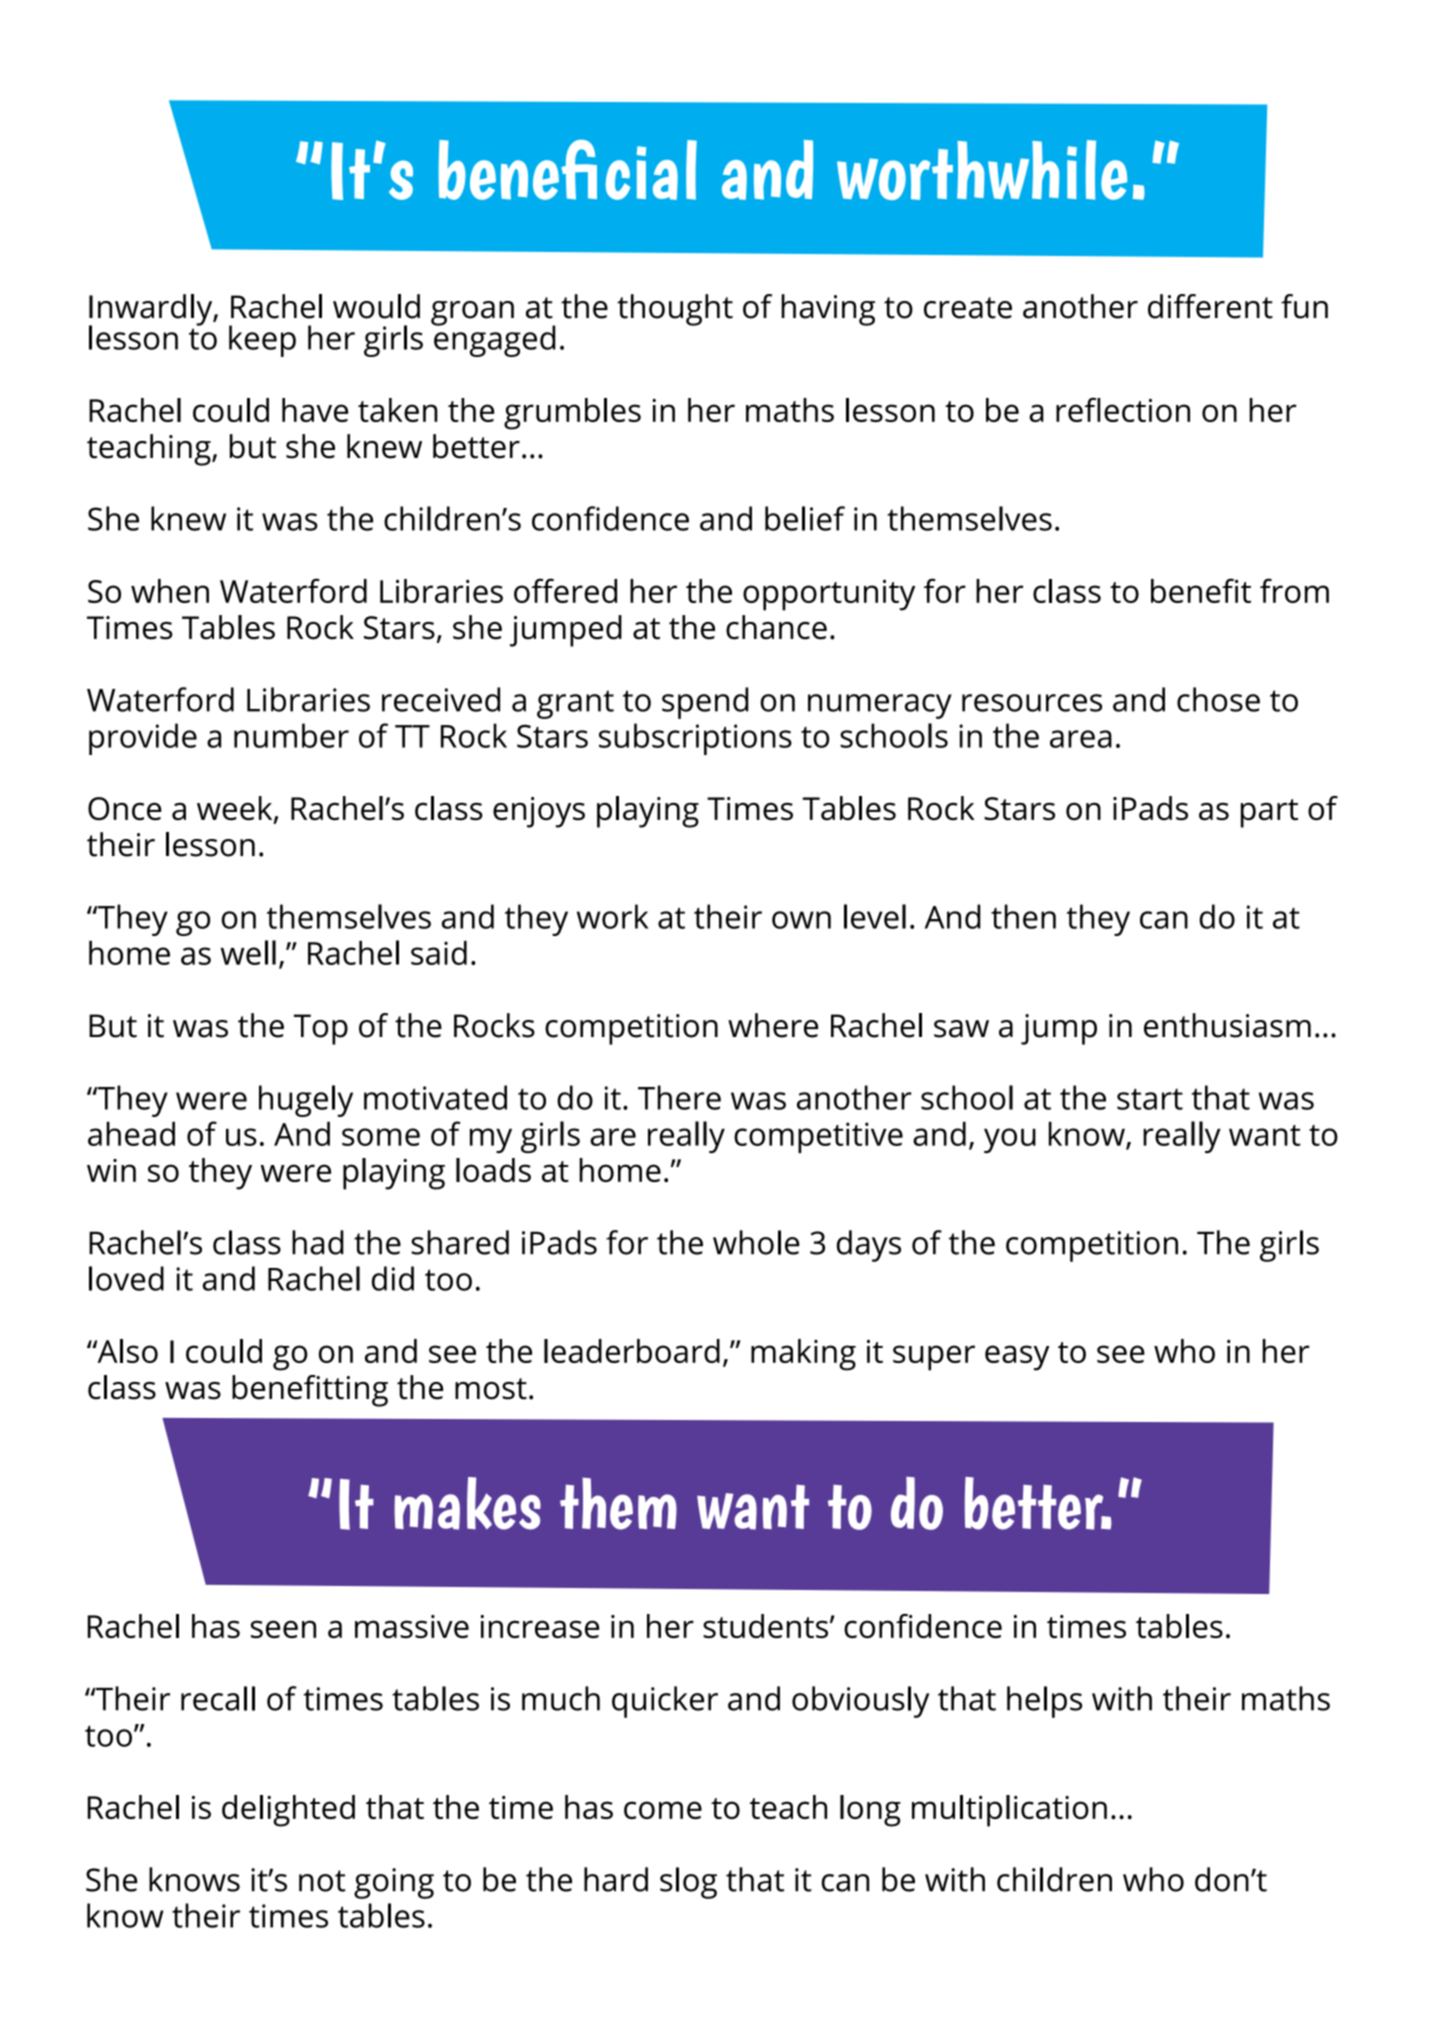 This image has height=2031, width=1436. I want to click on easy, so click(1017, 1358).
